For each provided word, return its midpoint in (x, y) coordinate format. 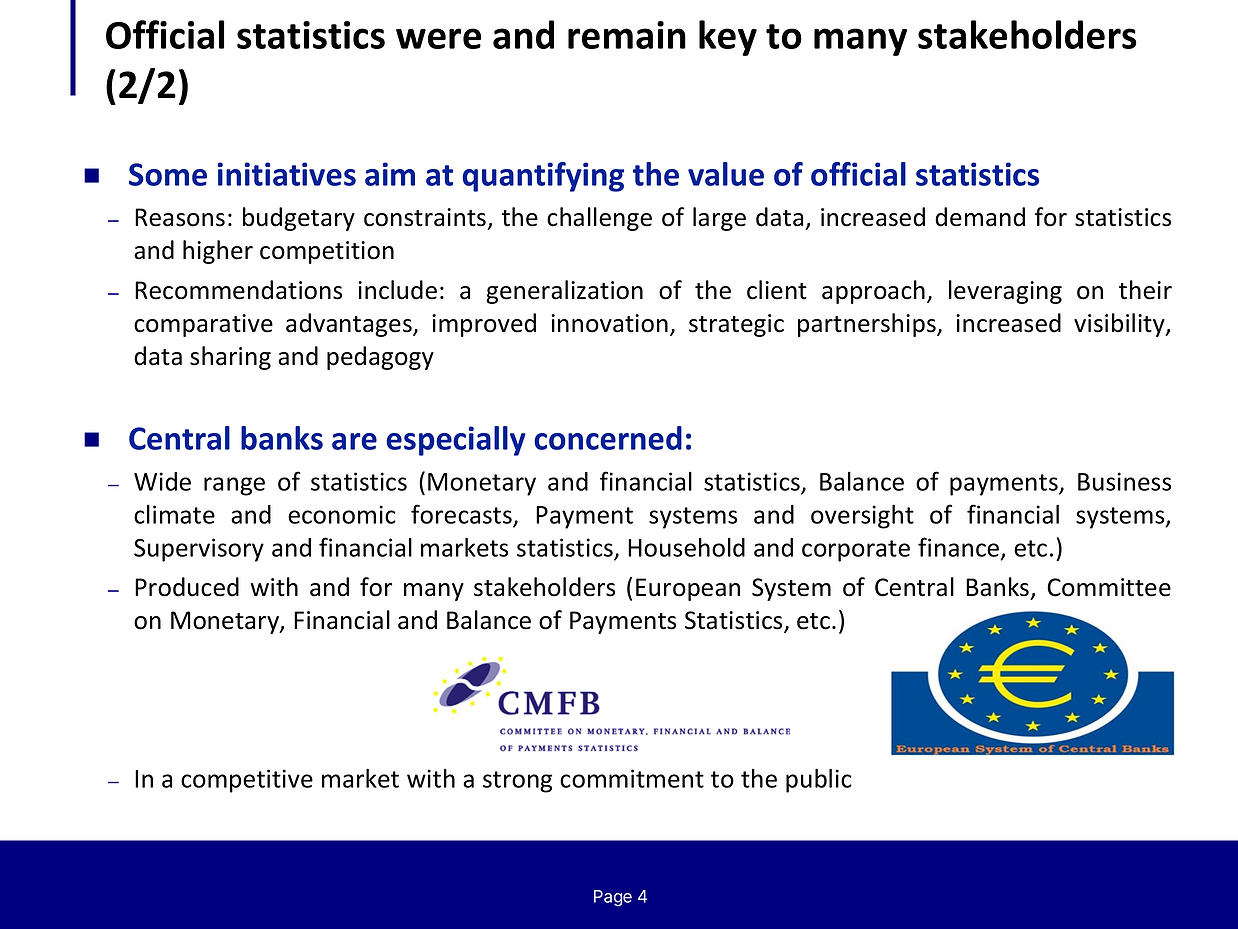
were (438, 38)
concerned (608, 438)
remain (627, 35)
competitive (247, 781)
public (819, 780)
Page (613, 898)
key (728, 38)
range (234, 486)
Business (1124, 481)
